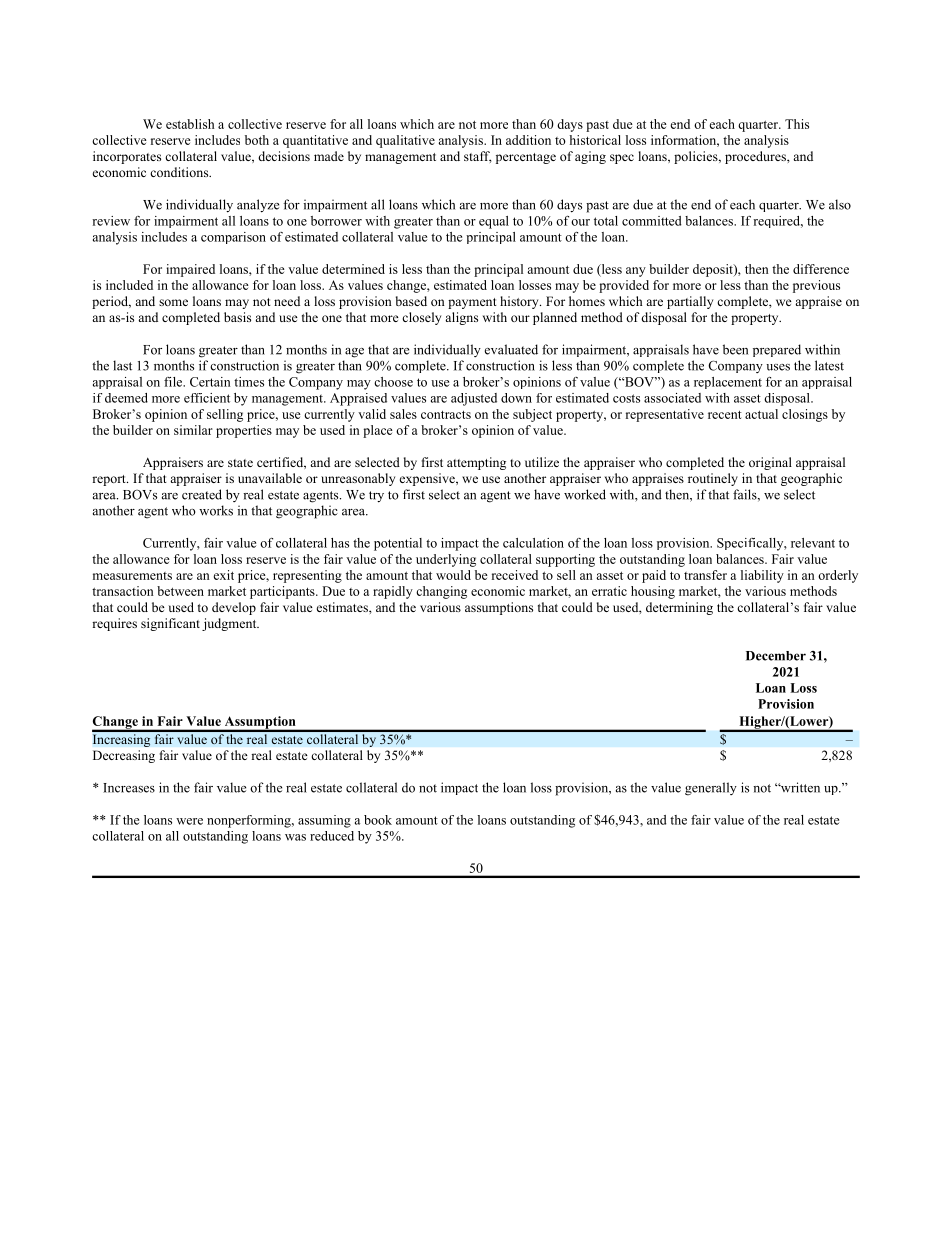  What do you see at coordinates (173, 302) in the screenshot?
I see `some` at bounding box center [173, 302].
